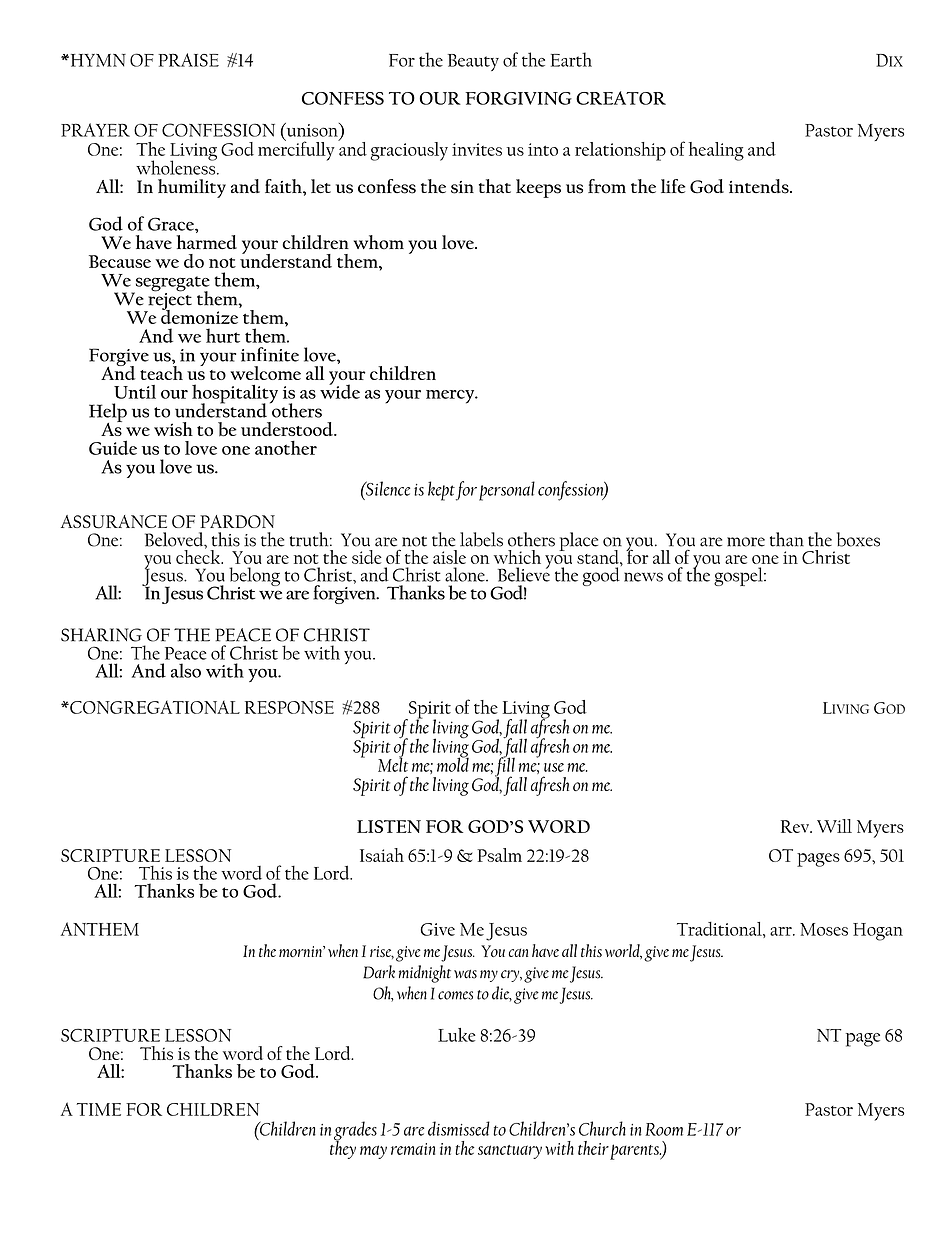 The width and height of the screenshot is (952, 1233). Describe the element at coordinates (382, 952) in the screenshot. I see `rise` at that location.
